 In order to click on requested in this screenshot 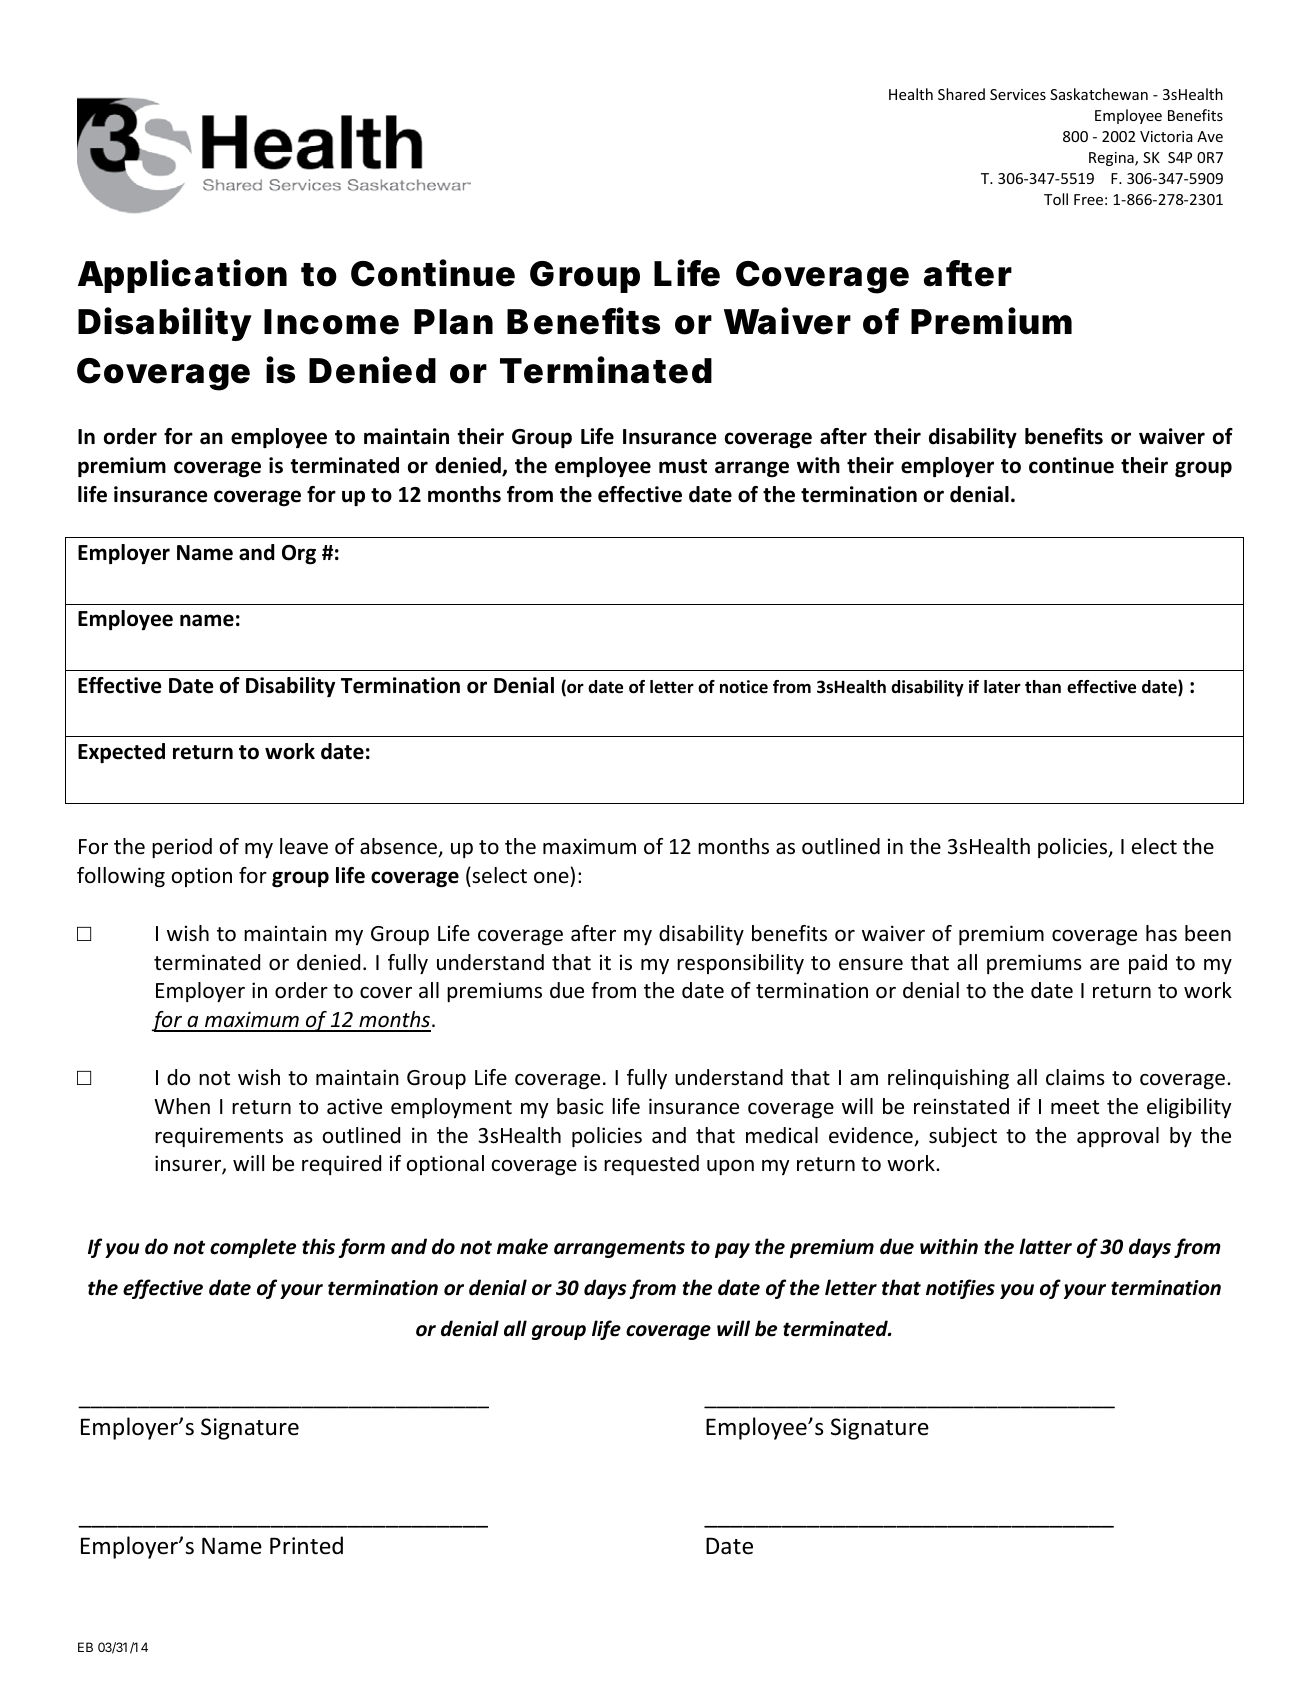, I will do `click(651, 1165)`.
